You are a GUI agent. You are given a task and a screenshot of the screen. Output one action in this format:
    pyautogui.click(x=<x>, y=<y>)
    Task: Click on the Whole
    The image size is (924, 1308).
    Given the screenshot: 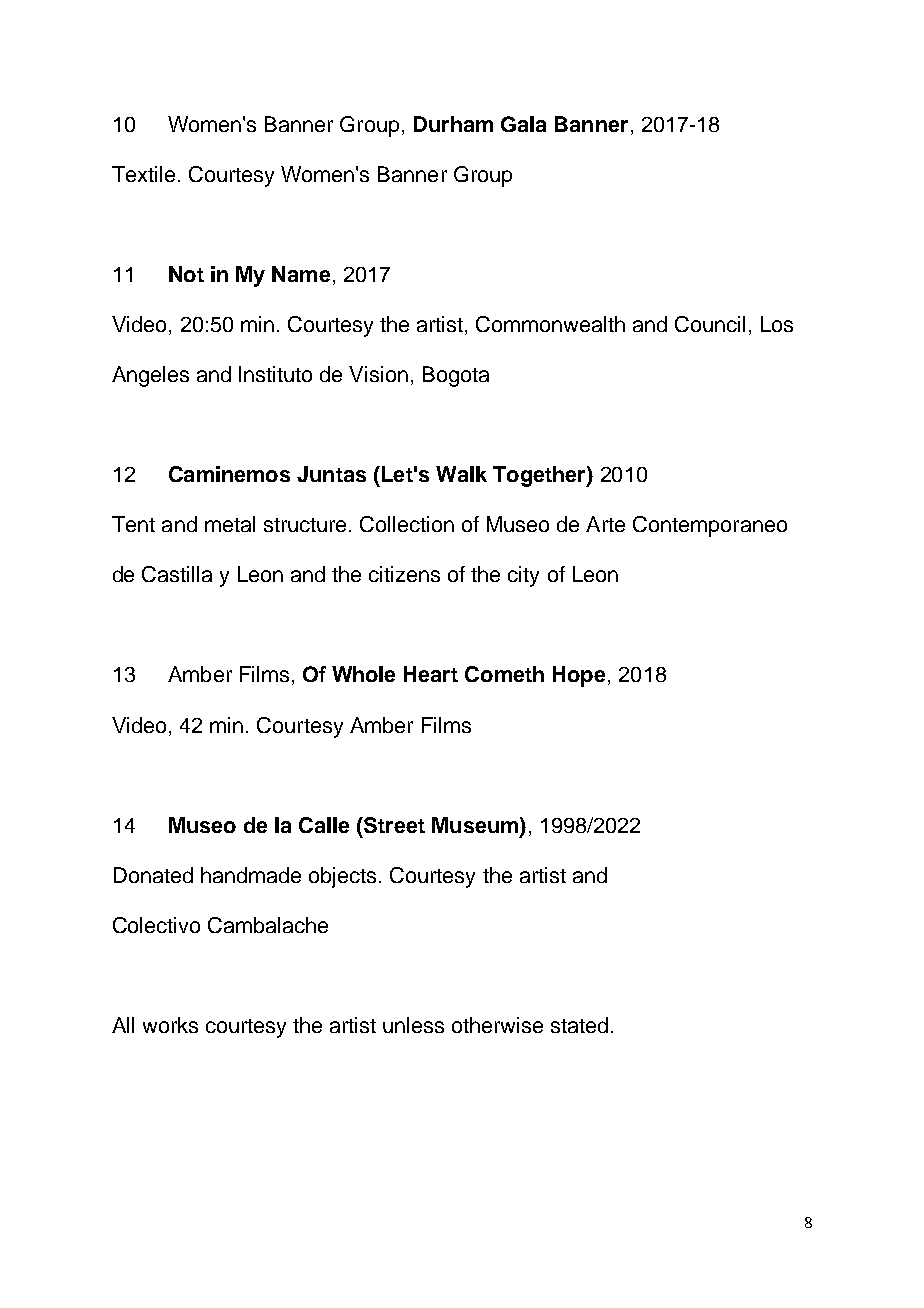 What is the action you would take?
    pyautogui.click(x=363, y=674)
